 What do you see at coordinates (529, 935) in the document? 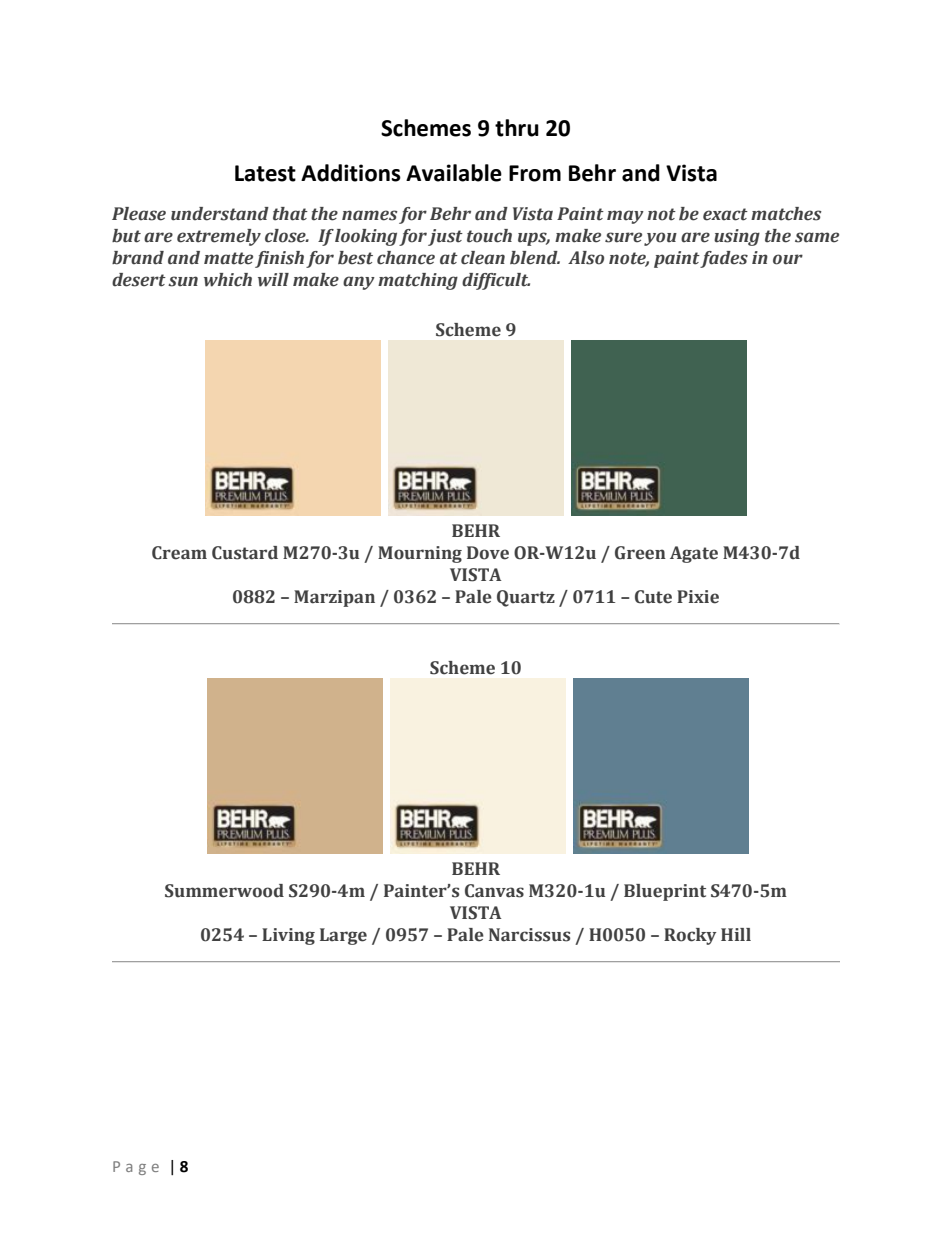
I see `Narcissus` at bounding box center [529, 935].
